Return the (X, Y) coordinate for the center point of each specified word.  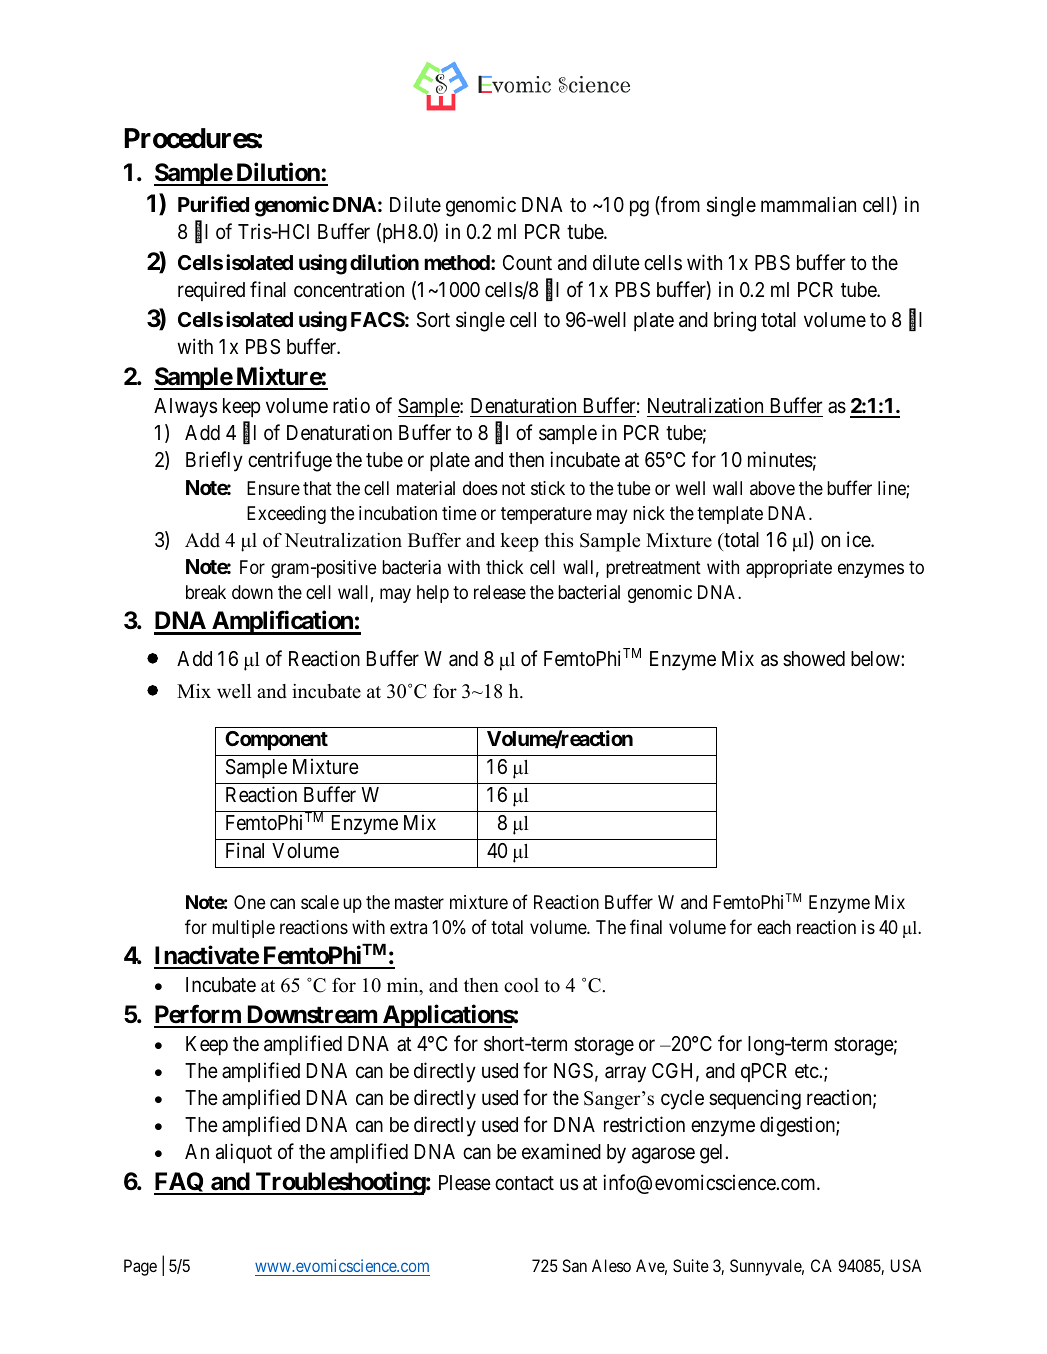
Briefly (214, 461)
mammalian (808, 204)
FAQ (180, 1183)
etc (807, 1071)
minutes (780, 459)
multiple (243, 929)
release (500, 592)
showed (814, 659)
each (774, 927)
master (419, 902)
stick (548, 488)
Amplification (282, 623)
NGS (573, 1071)
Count (527, 262)
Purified (213, 204)
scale (320, 902)
